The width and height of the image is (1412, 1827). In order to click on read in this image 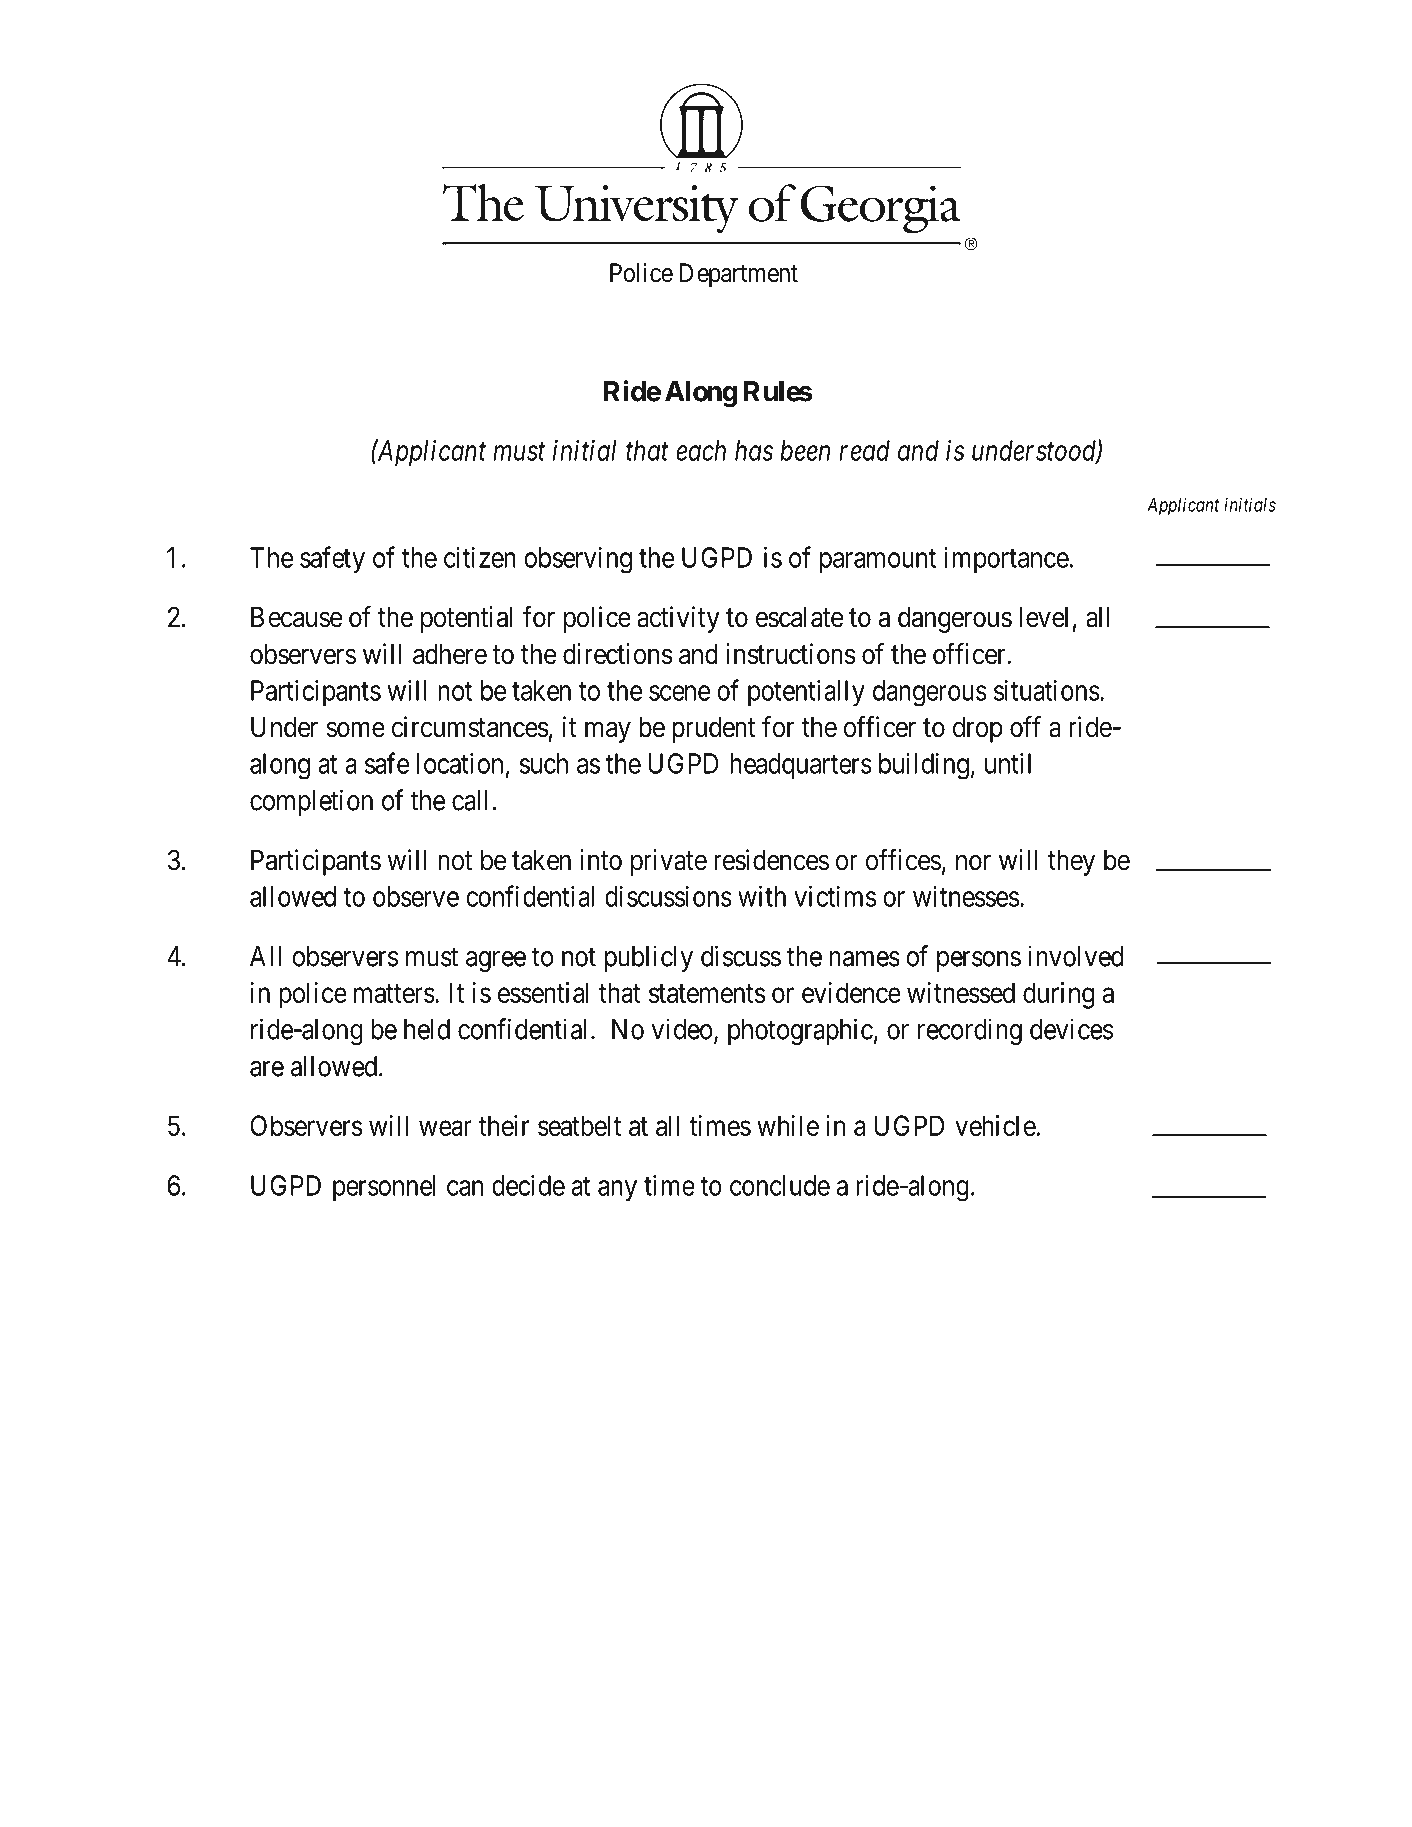, I will do `click(864, 450)`.
